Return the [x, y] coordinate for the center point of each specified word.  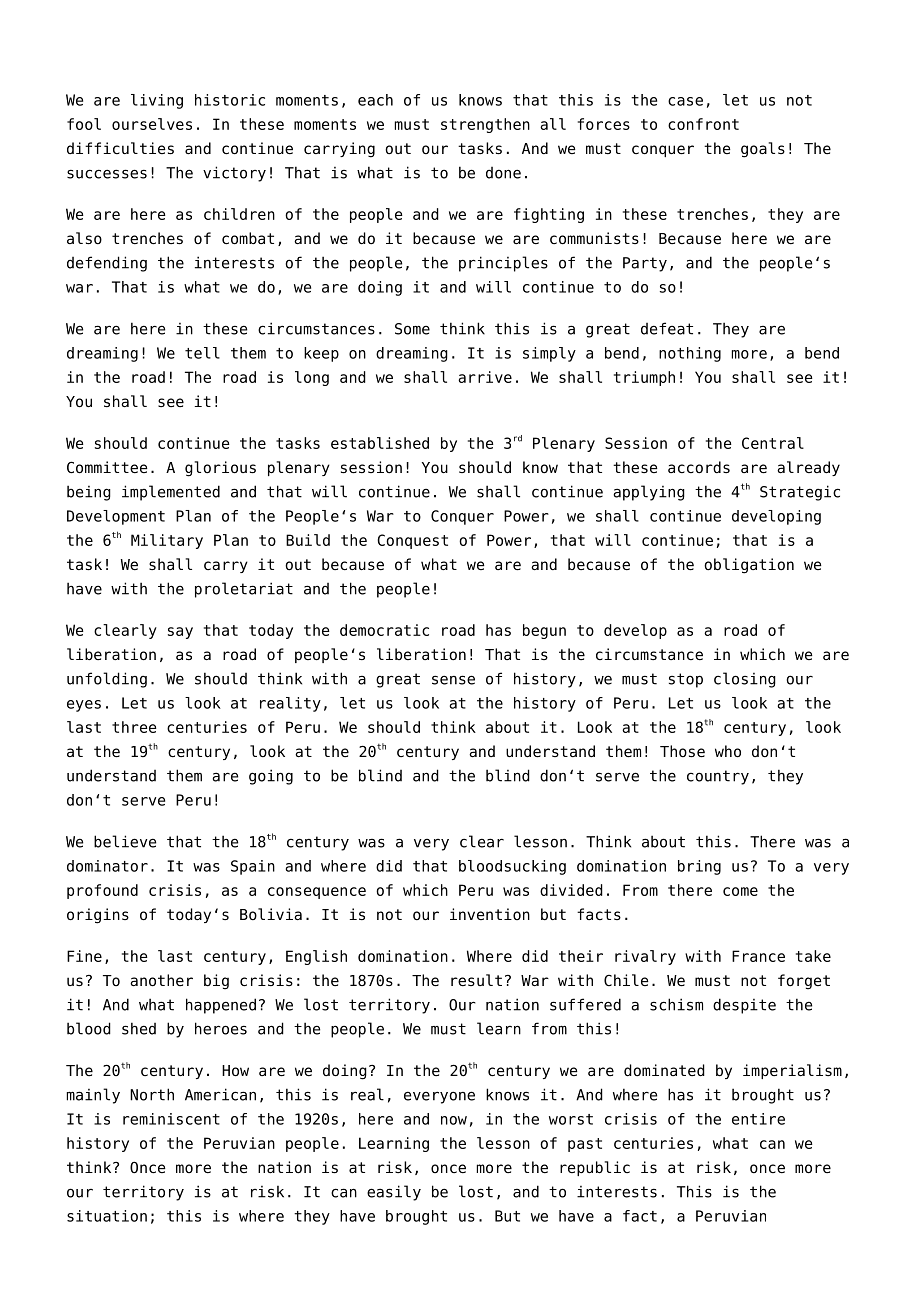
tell [202, 353]
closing [745, 680]
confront [703, 124]
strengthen [485, 125]
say [180, 633]
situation [107, 1216]
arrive [485, 377]
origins [98, 916]
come [740, 891]
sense [453, 680]
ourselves [152, 124]
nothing [690, 354]
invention [490, 914]
